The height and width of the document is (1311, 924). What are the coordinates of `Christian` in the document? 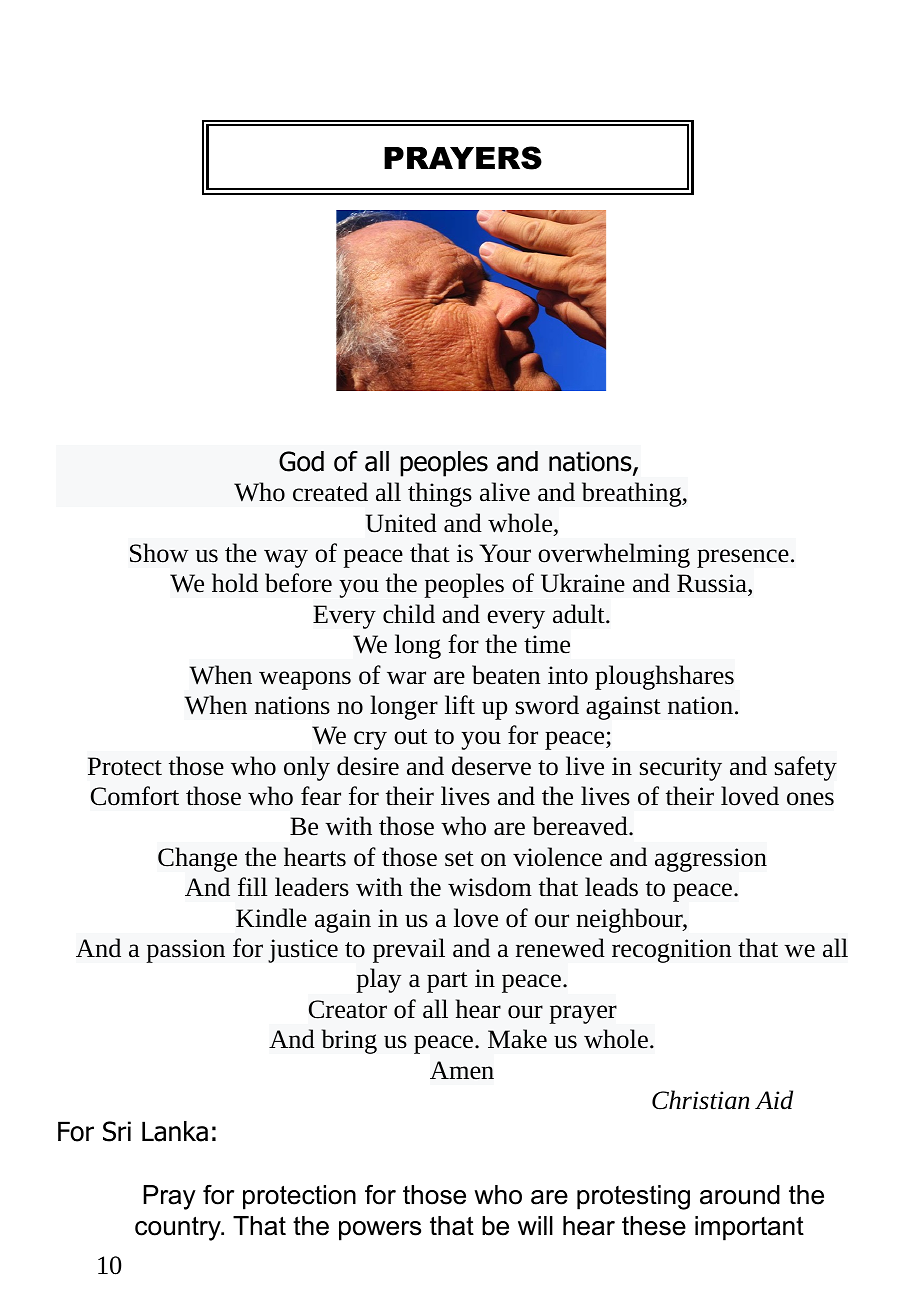 It's located at (701, 1100).
